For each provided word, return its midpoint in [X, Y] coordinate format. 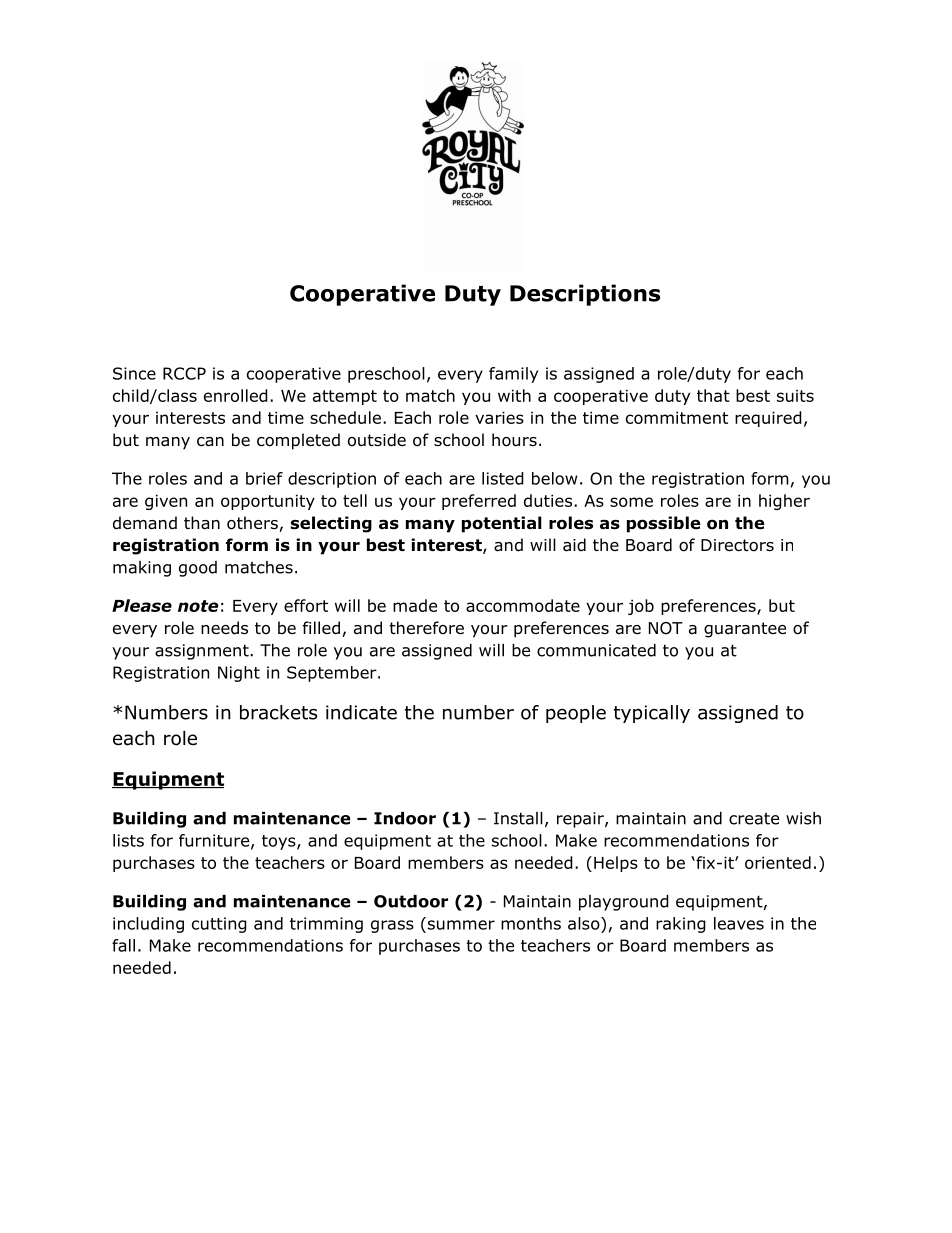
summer [461, 925]
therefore [426, 628]
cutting [219, 925]
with [514, 395]
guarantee [745, 630]
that [713, 395]
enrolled [236, 395]
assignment [203, 652]
